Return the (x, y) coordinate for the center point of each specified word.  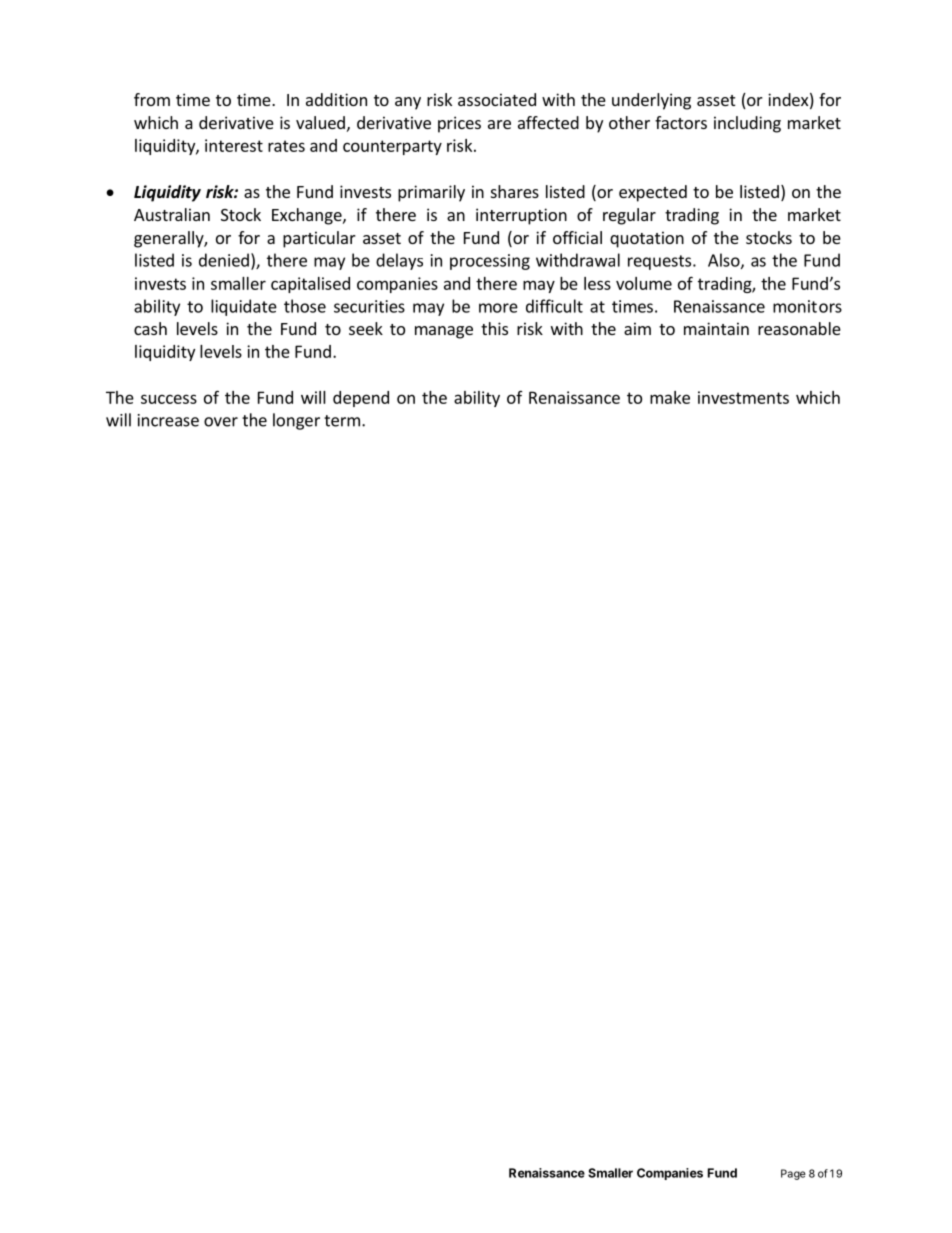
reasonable (799, 328)
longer (296, 421)
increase (168, 420)
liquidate (244, 307)
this (494, 328)
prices (459, 124)
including (747, 124)
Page (793, 1174)
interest (234, 145)
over (221, 422)
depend (361, 399)
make (670, 397)
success (169, 399)
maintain (716, 328)
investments (743, 397)
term (342, 421)
